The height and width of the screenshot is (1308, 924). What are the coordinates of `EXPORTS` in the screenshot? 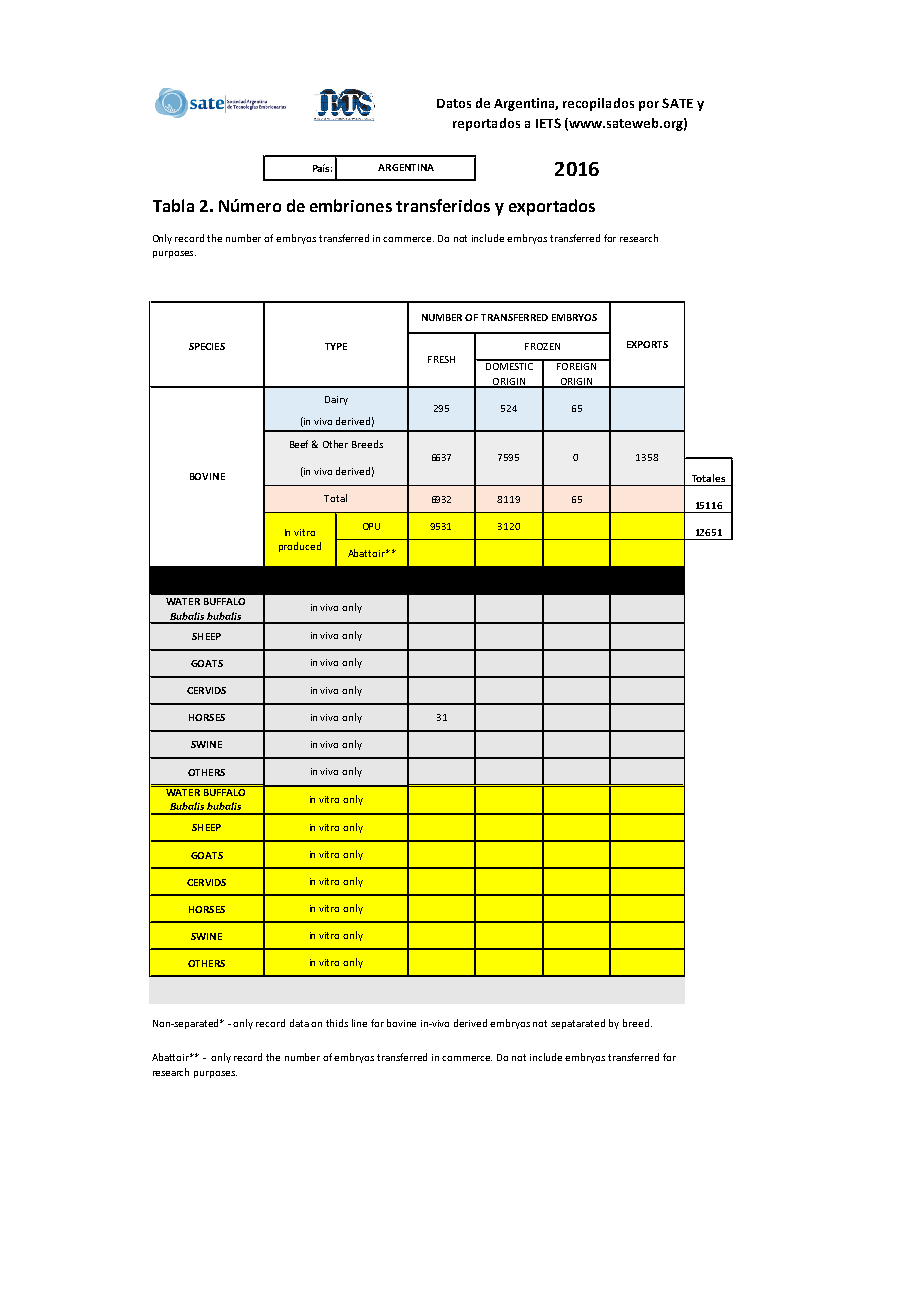 It's located at (647, 344).
